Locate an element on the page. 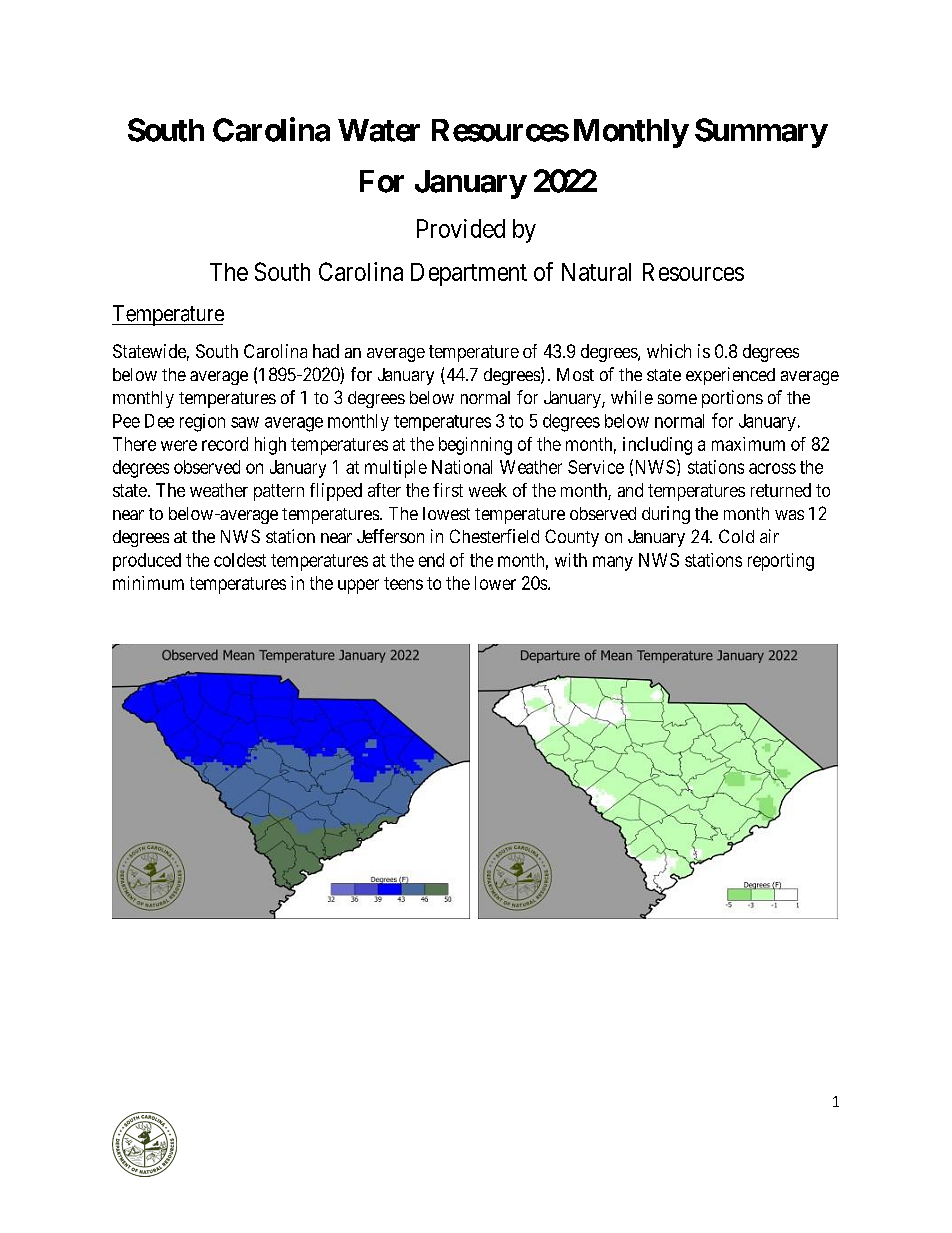 The height and width of the document is (1233, 952). Provided is located at coordinates (461, 228).
